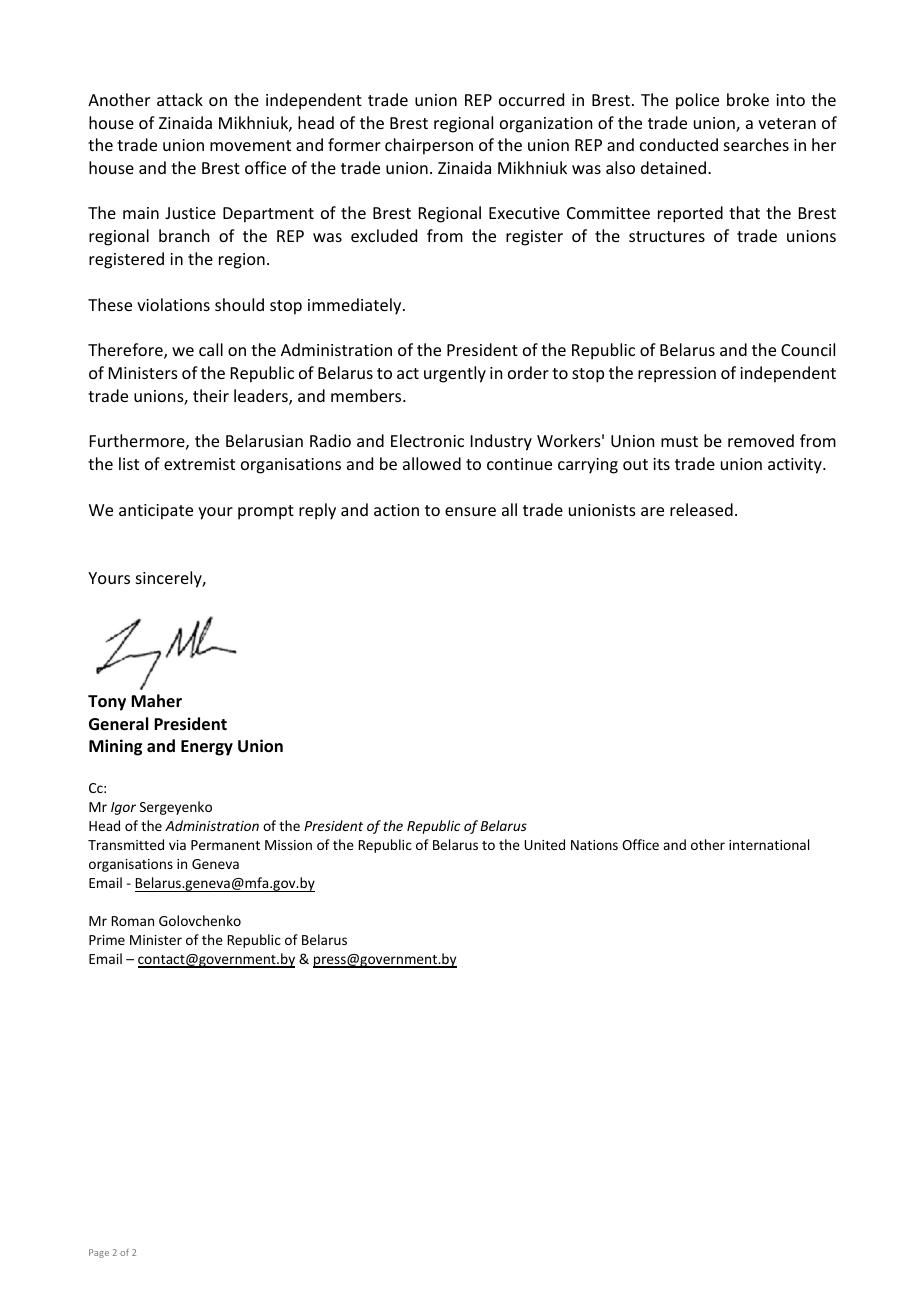  Describe the element at coordinates (177, 845) in the page. I see `via` at that location.
